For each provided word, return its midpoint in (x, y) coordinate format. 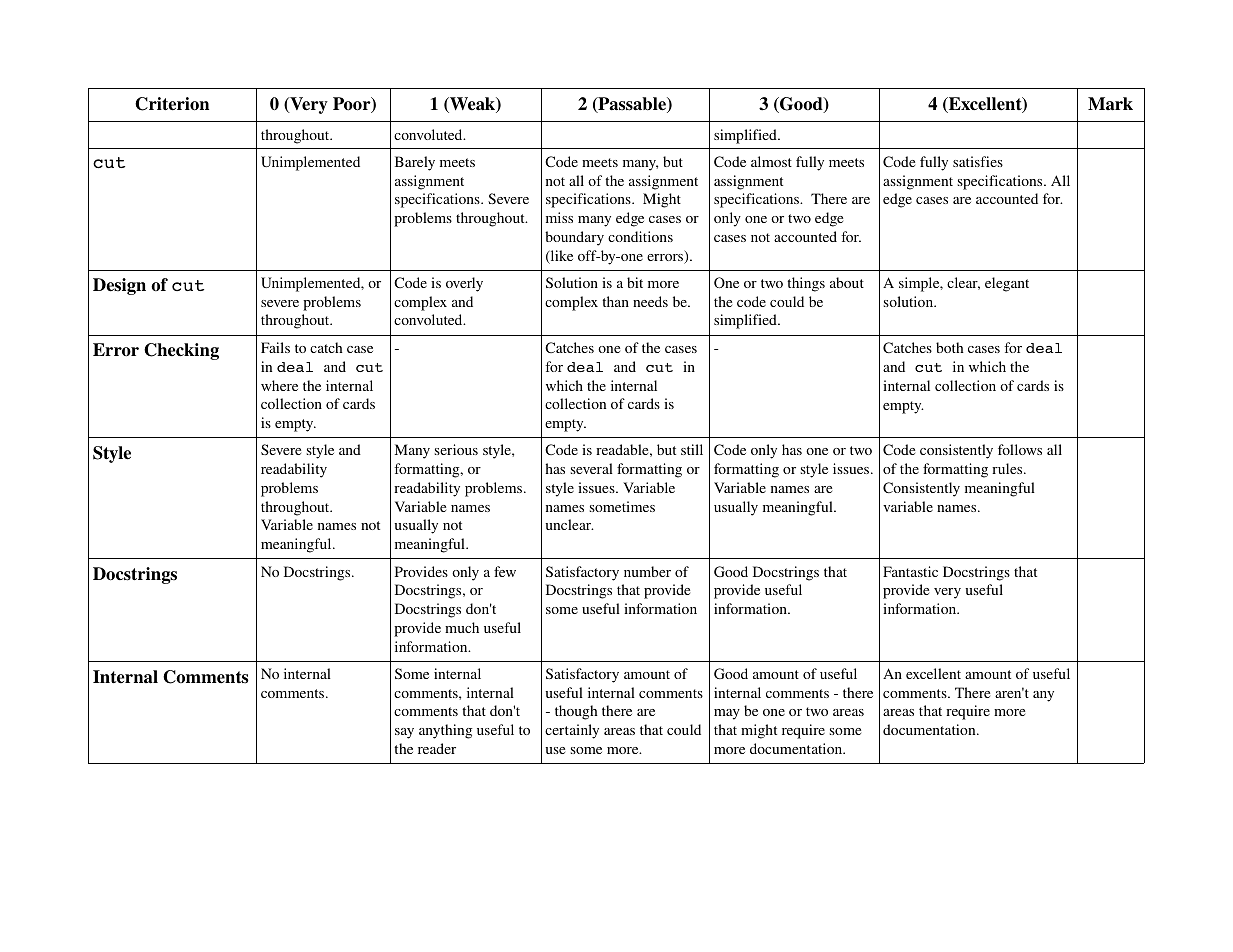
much (462, 627)
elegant (1007, 284)
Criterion (172, 104)
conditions (640, 236)
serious (456, 449)
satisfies (978, 161)
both (950, 347)
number (647, 571)
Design (119, 286)
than (615, 301)
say (404, 733)
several (592, 468)
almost (771, 161)
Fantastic (910, 571)
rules (1008, 468)
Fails (275, 347)
